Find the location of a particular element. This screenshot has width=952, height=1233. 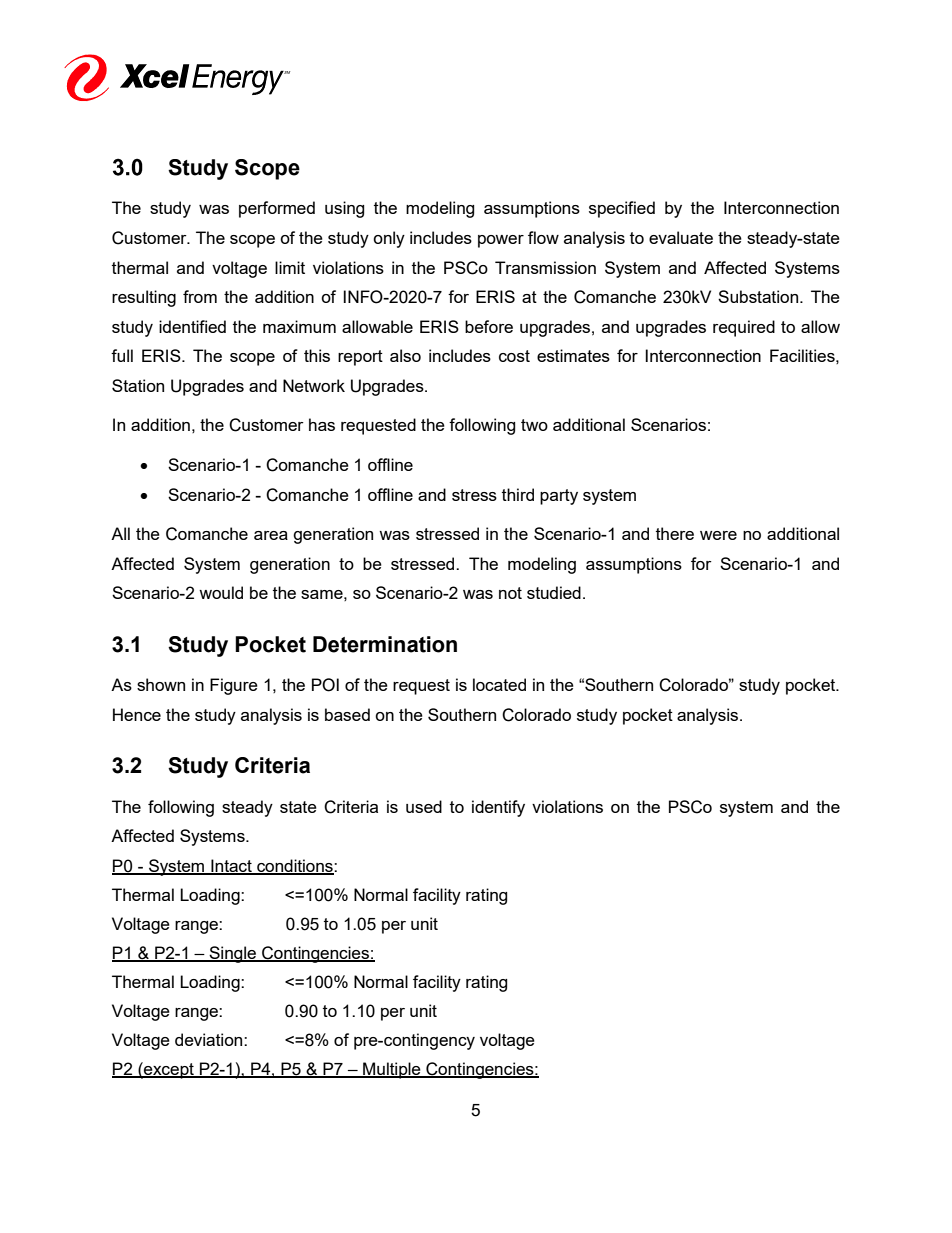

Multiple is located at coordinates (392, 1070).
